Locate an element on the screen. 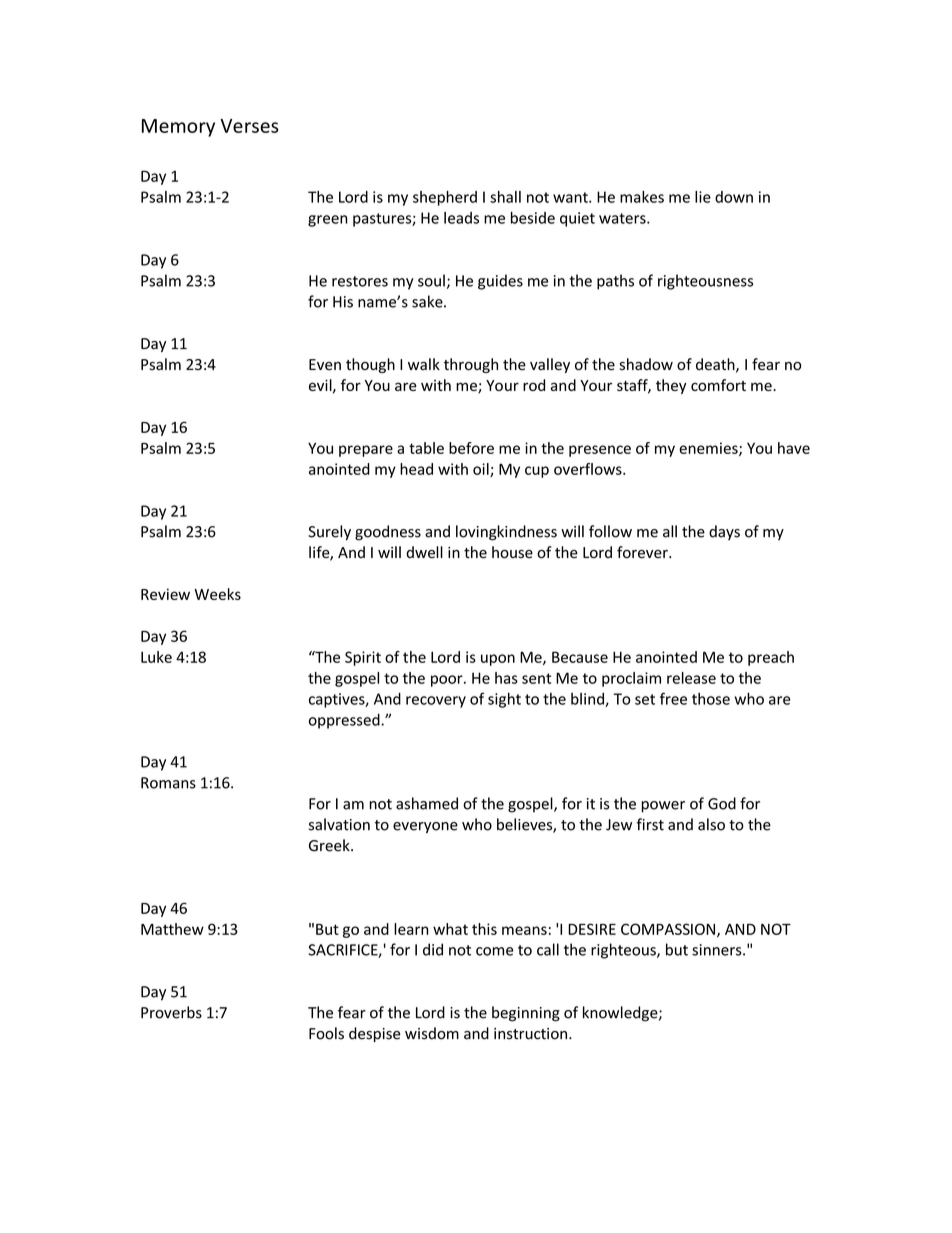 The height and width of the screenshot is (1233, 952). Even is located at coordinates (325, 365).
